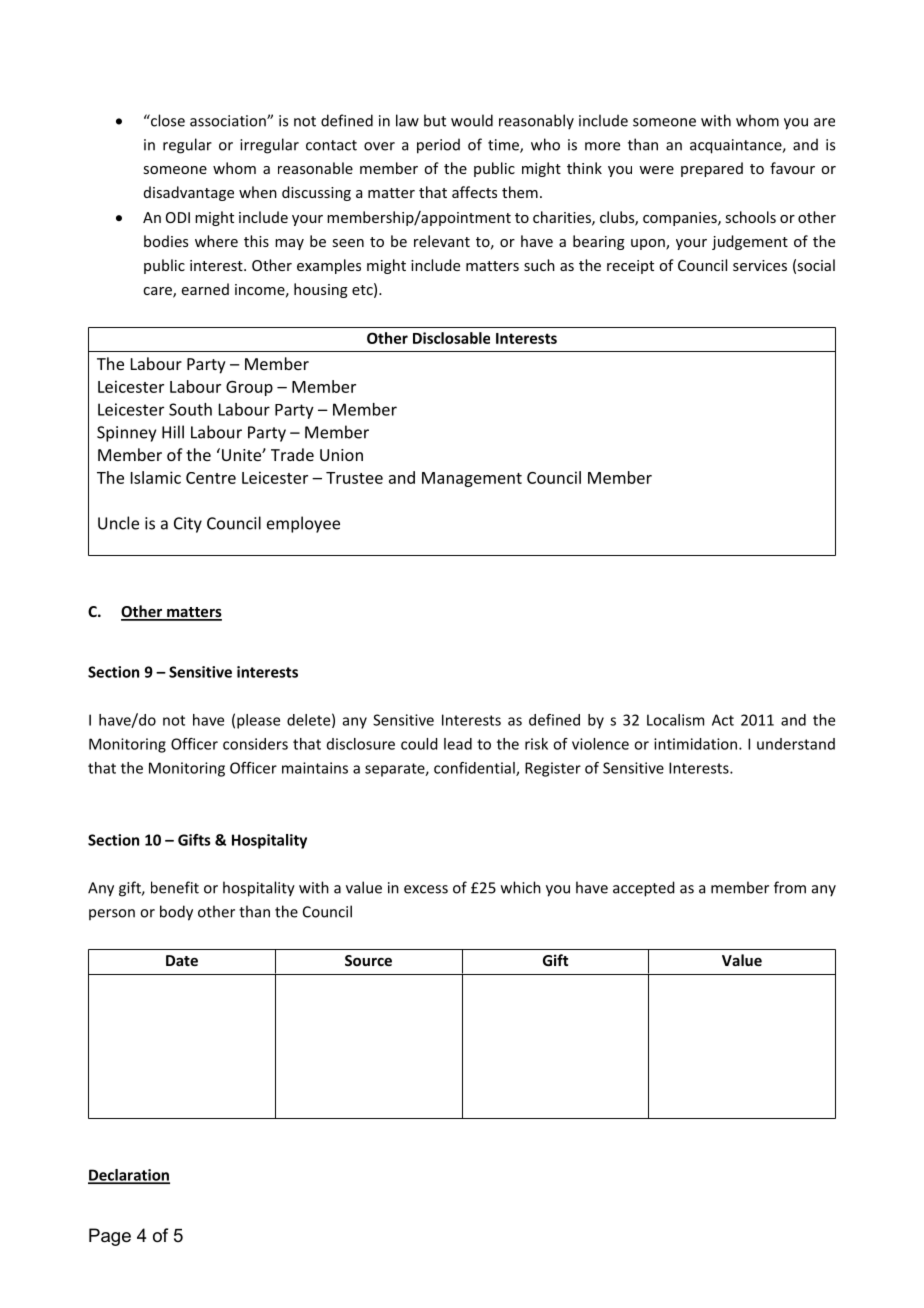 Image resolution: width=924 pixels, height=1308 pixels. What do you see at coordinates (438, 146) in the screenshot?
I see `period` at bounding box center [438, 146].
